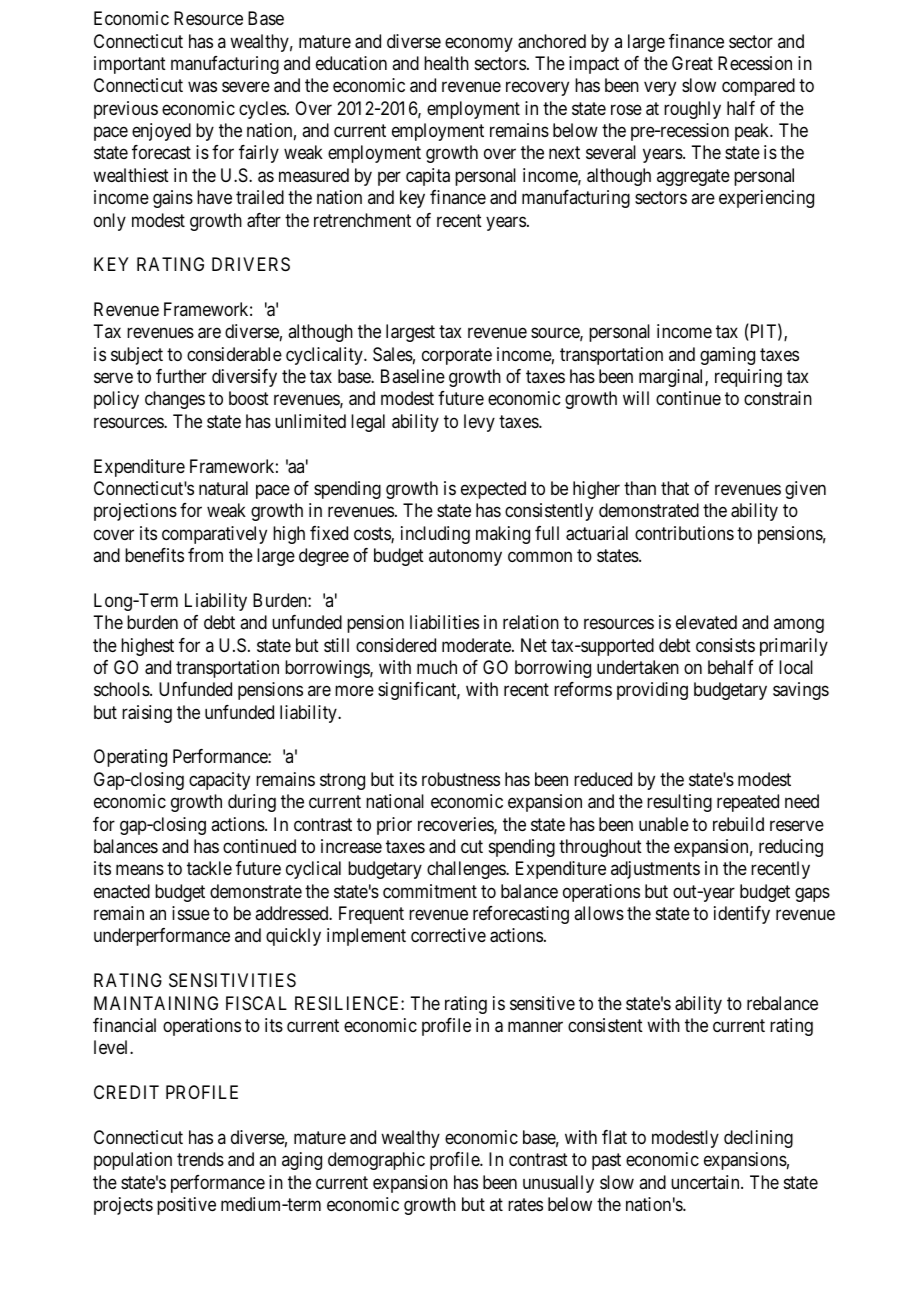 The width and height of the screenshot is (924, 1308). What do you see at coordinates (444, 622) in the screenshot?
I see `liabilities` at bounding box center [444, 622].
